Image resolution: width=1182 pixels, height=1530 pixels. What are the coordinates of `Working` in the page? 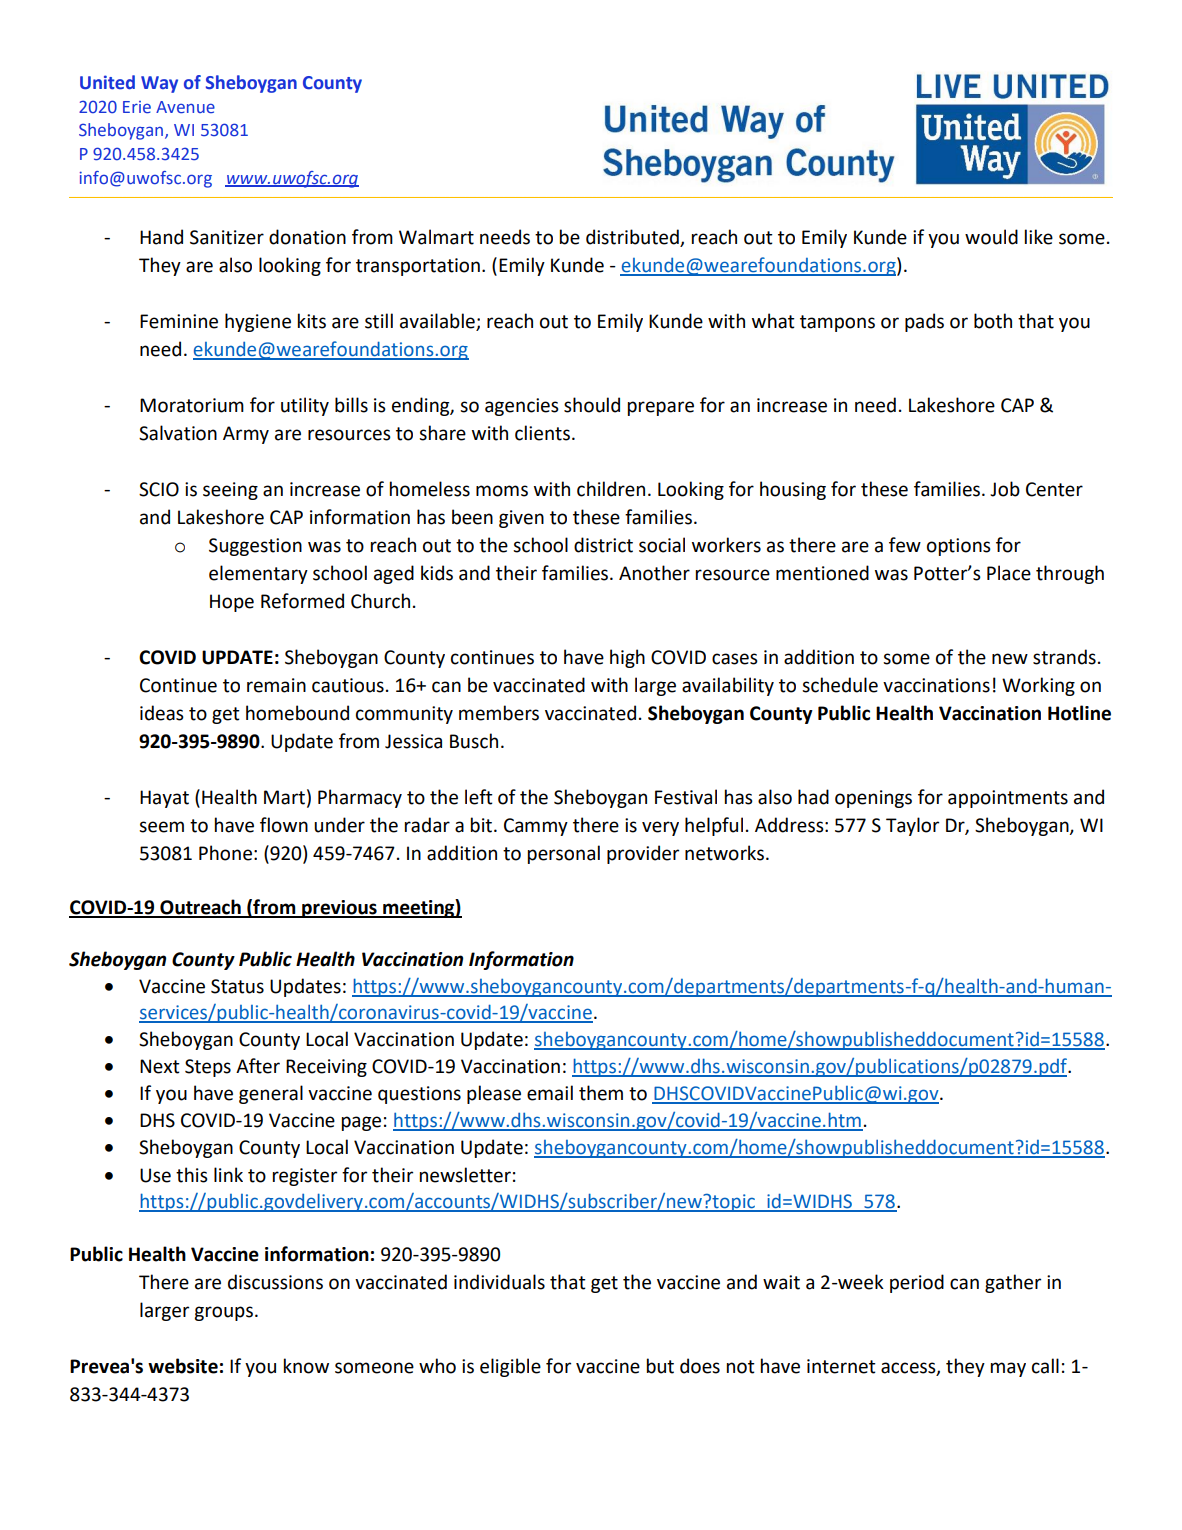 It's located at (1038, 686).
